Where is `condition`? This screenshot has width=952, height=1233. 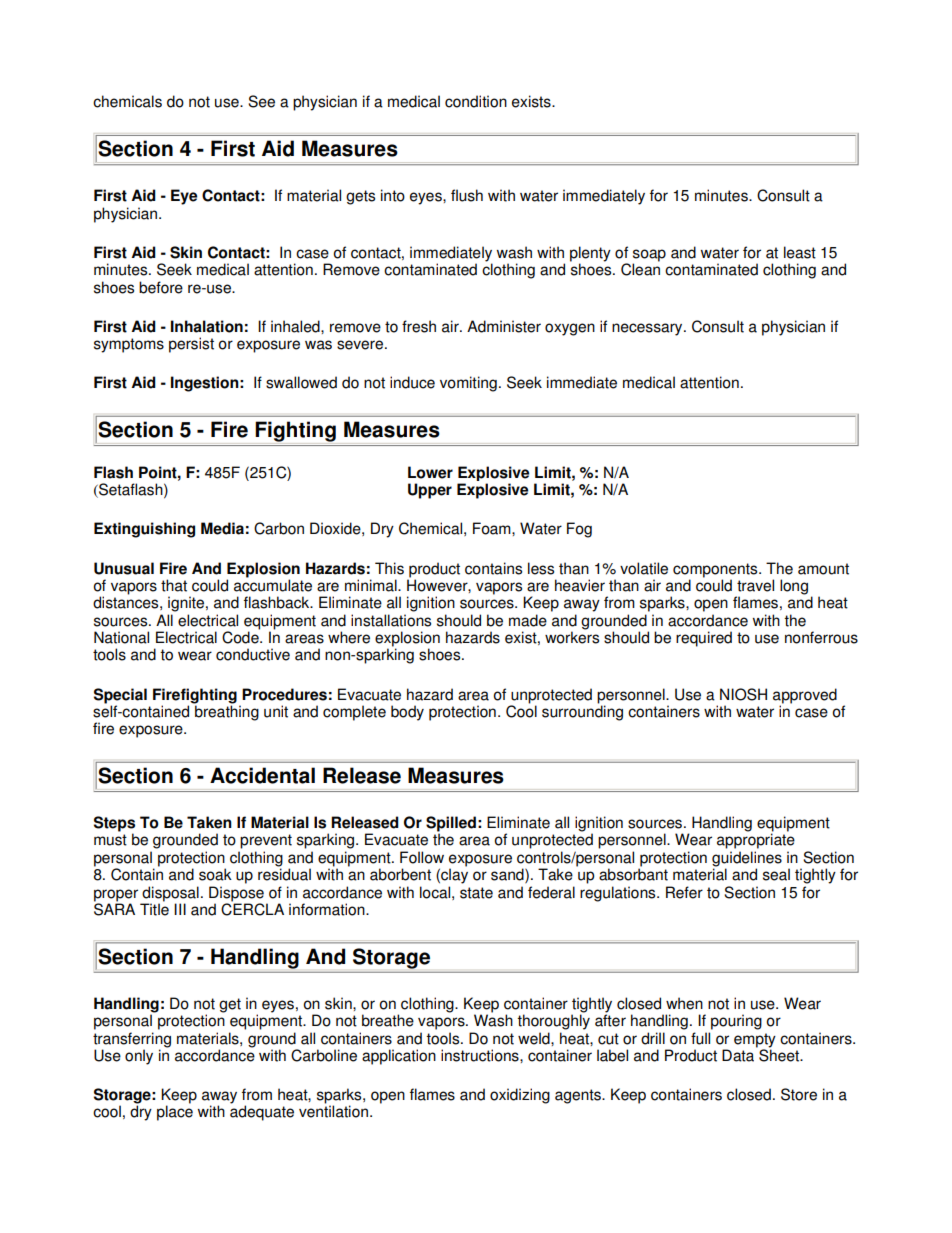
condition is located at coordinates (476, 101).
